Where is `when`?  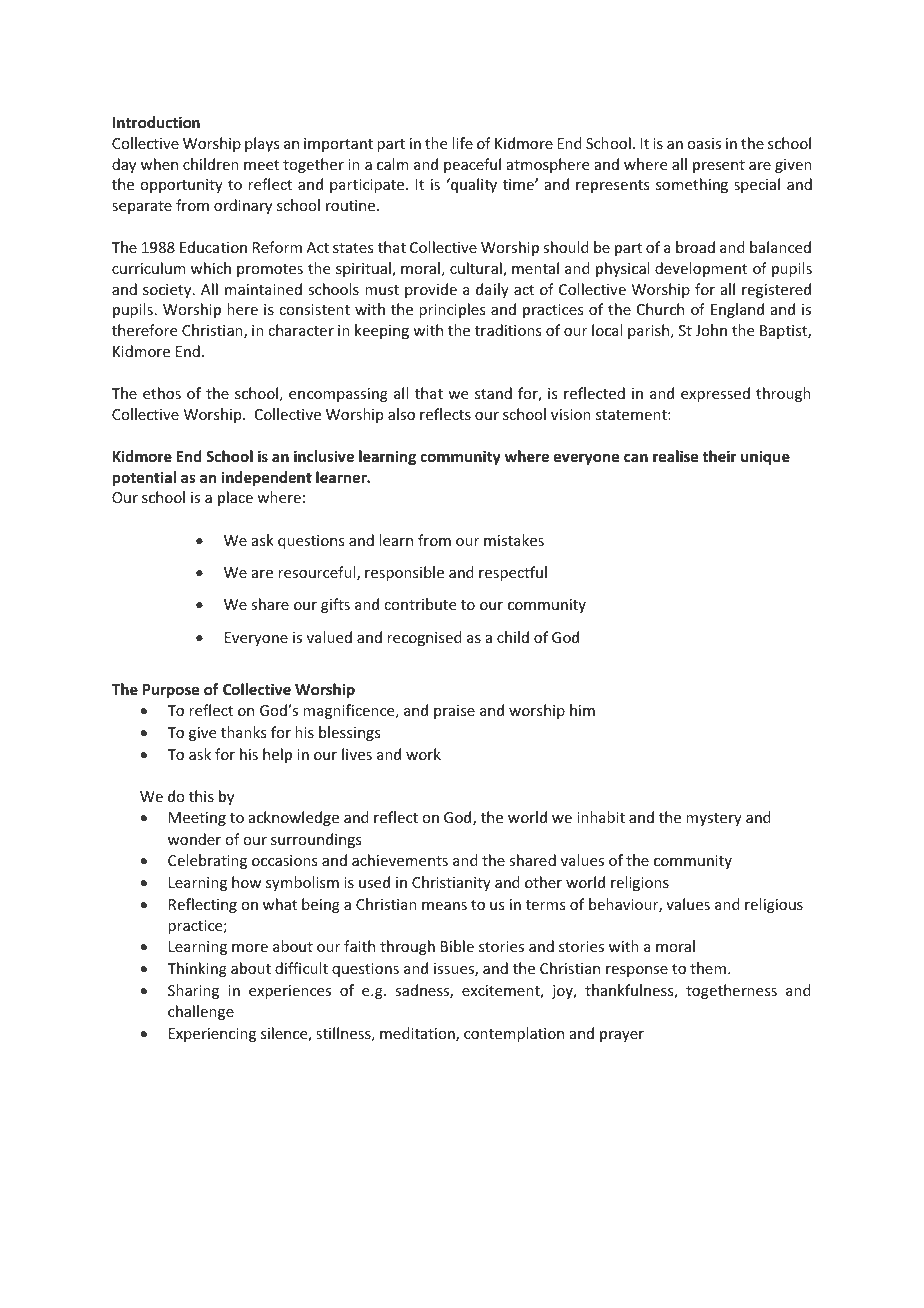
when is located at coordinates (159, 164).
